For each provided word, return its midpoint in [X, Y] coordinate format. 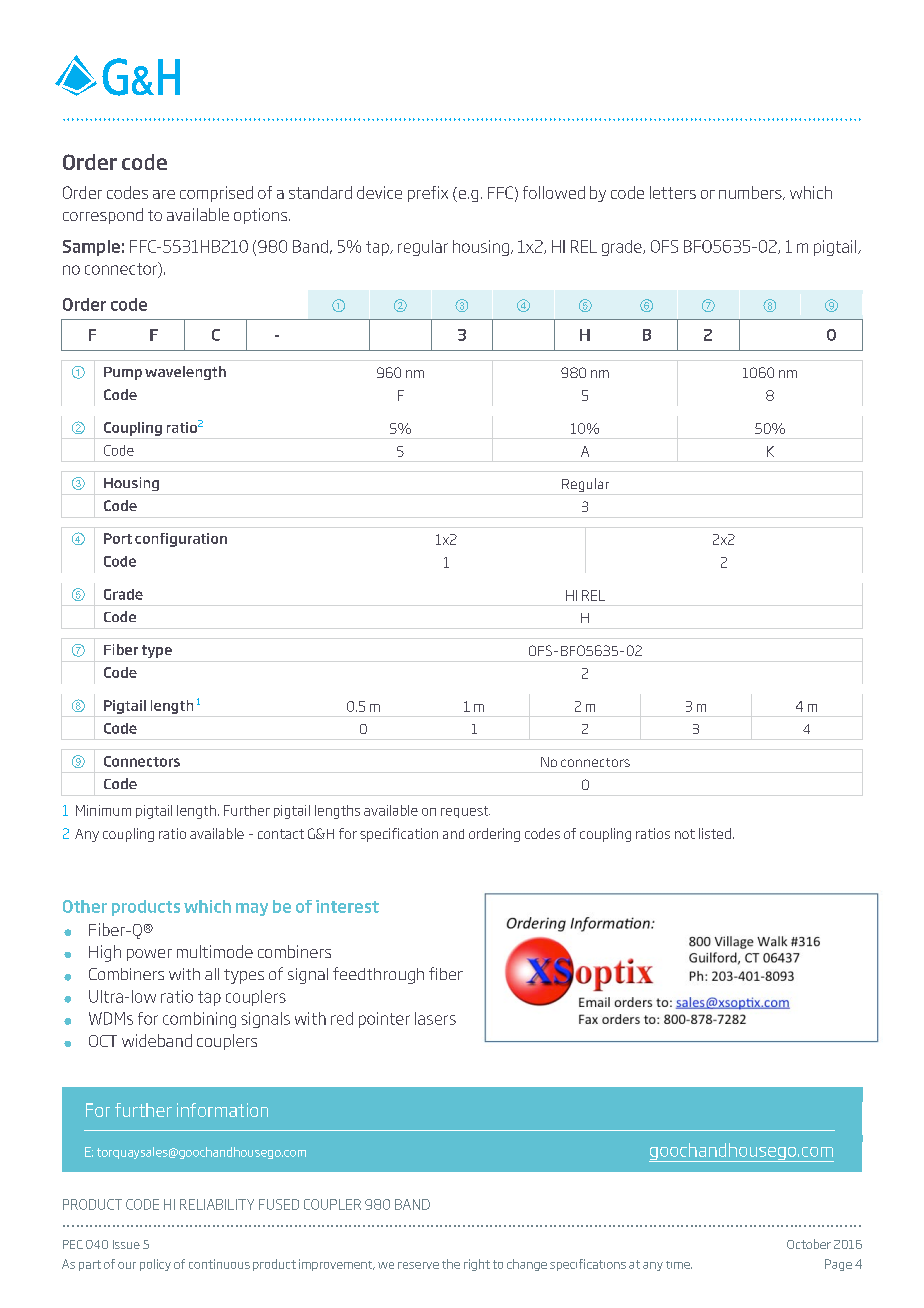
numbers [751, 193]
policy [155, 1265]
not [685, 834]
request [465, 812]
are [164, 194]
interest [347, 906]
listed [715, 833]
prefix [428, 194]
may [252, 909]
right [477, 1265]
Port [118, 538]
